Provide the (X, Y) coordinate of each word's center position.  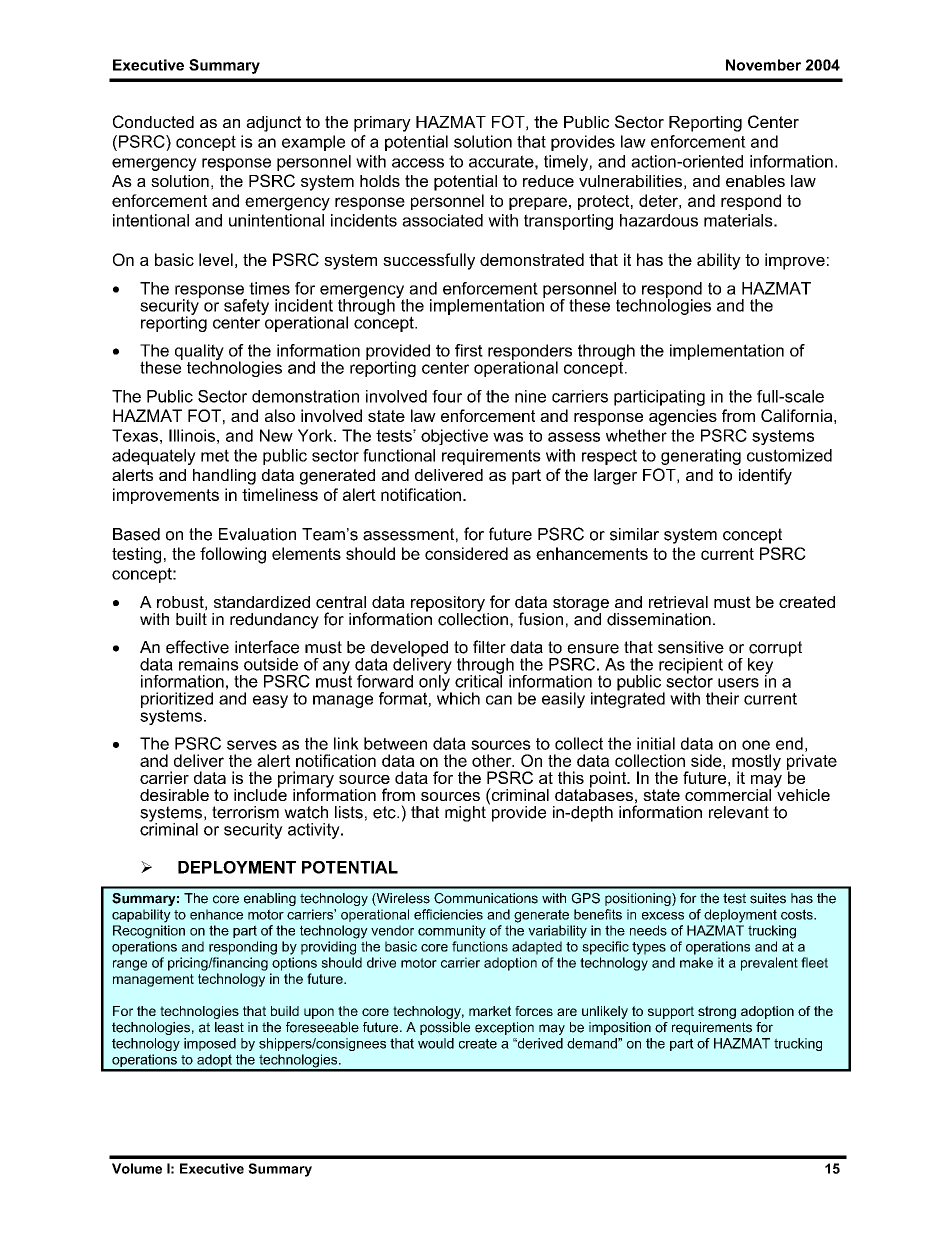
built (191, 618)
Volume (137, 1168)
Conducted (153, 121)
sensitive (691, 647)
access (418, 163)
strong (717, 1012)
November (763, 65)
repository (448, 605)
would (436, 1043)
